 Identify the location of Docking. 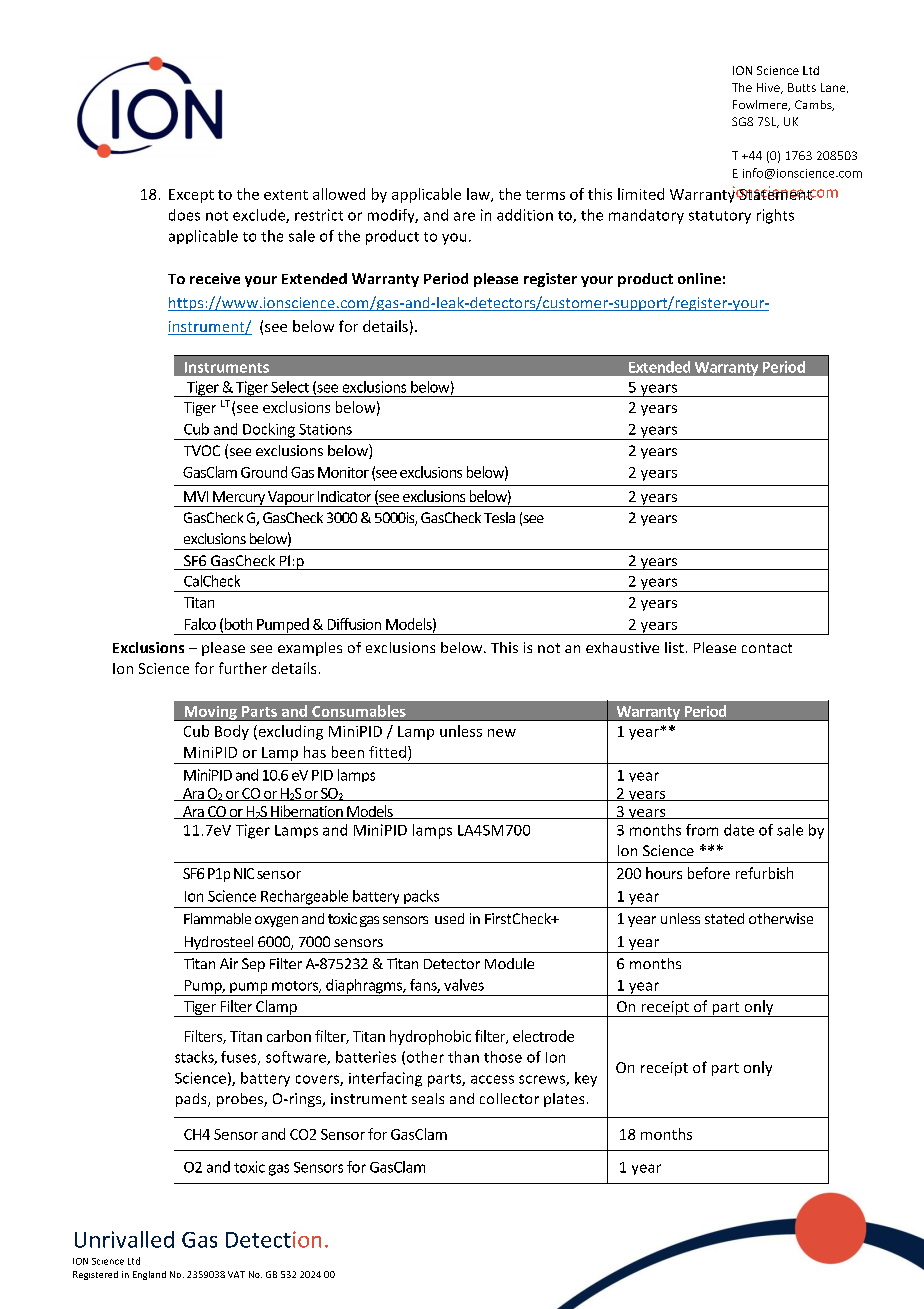
(269, 431).
